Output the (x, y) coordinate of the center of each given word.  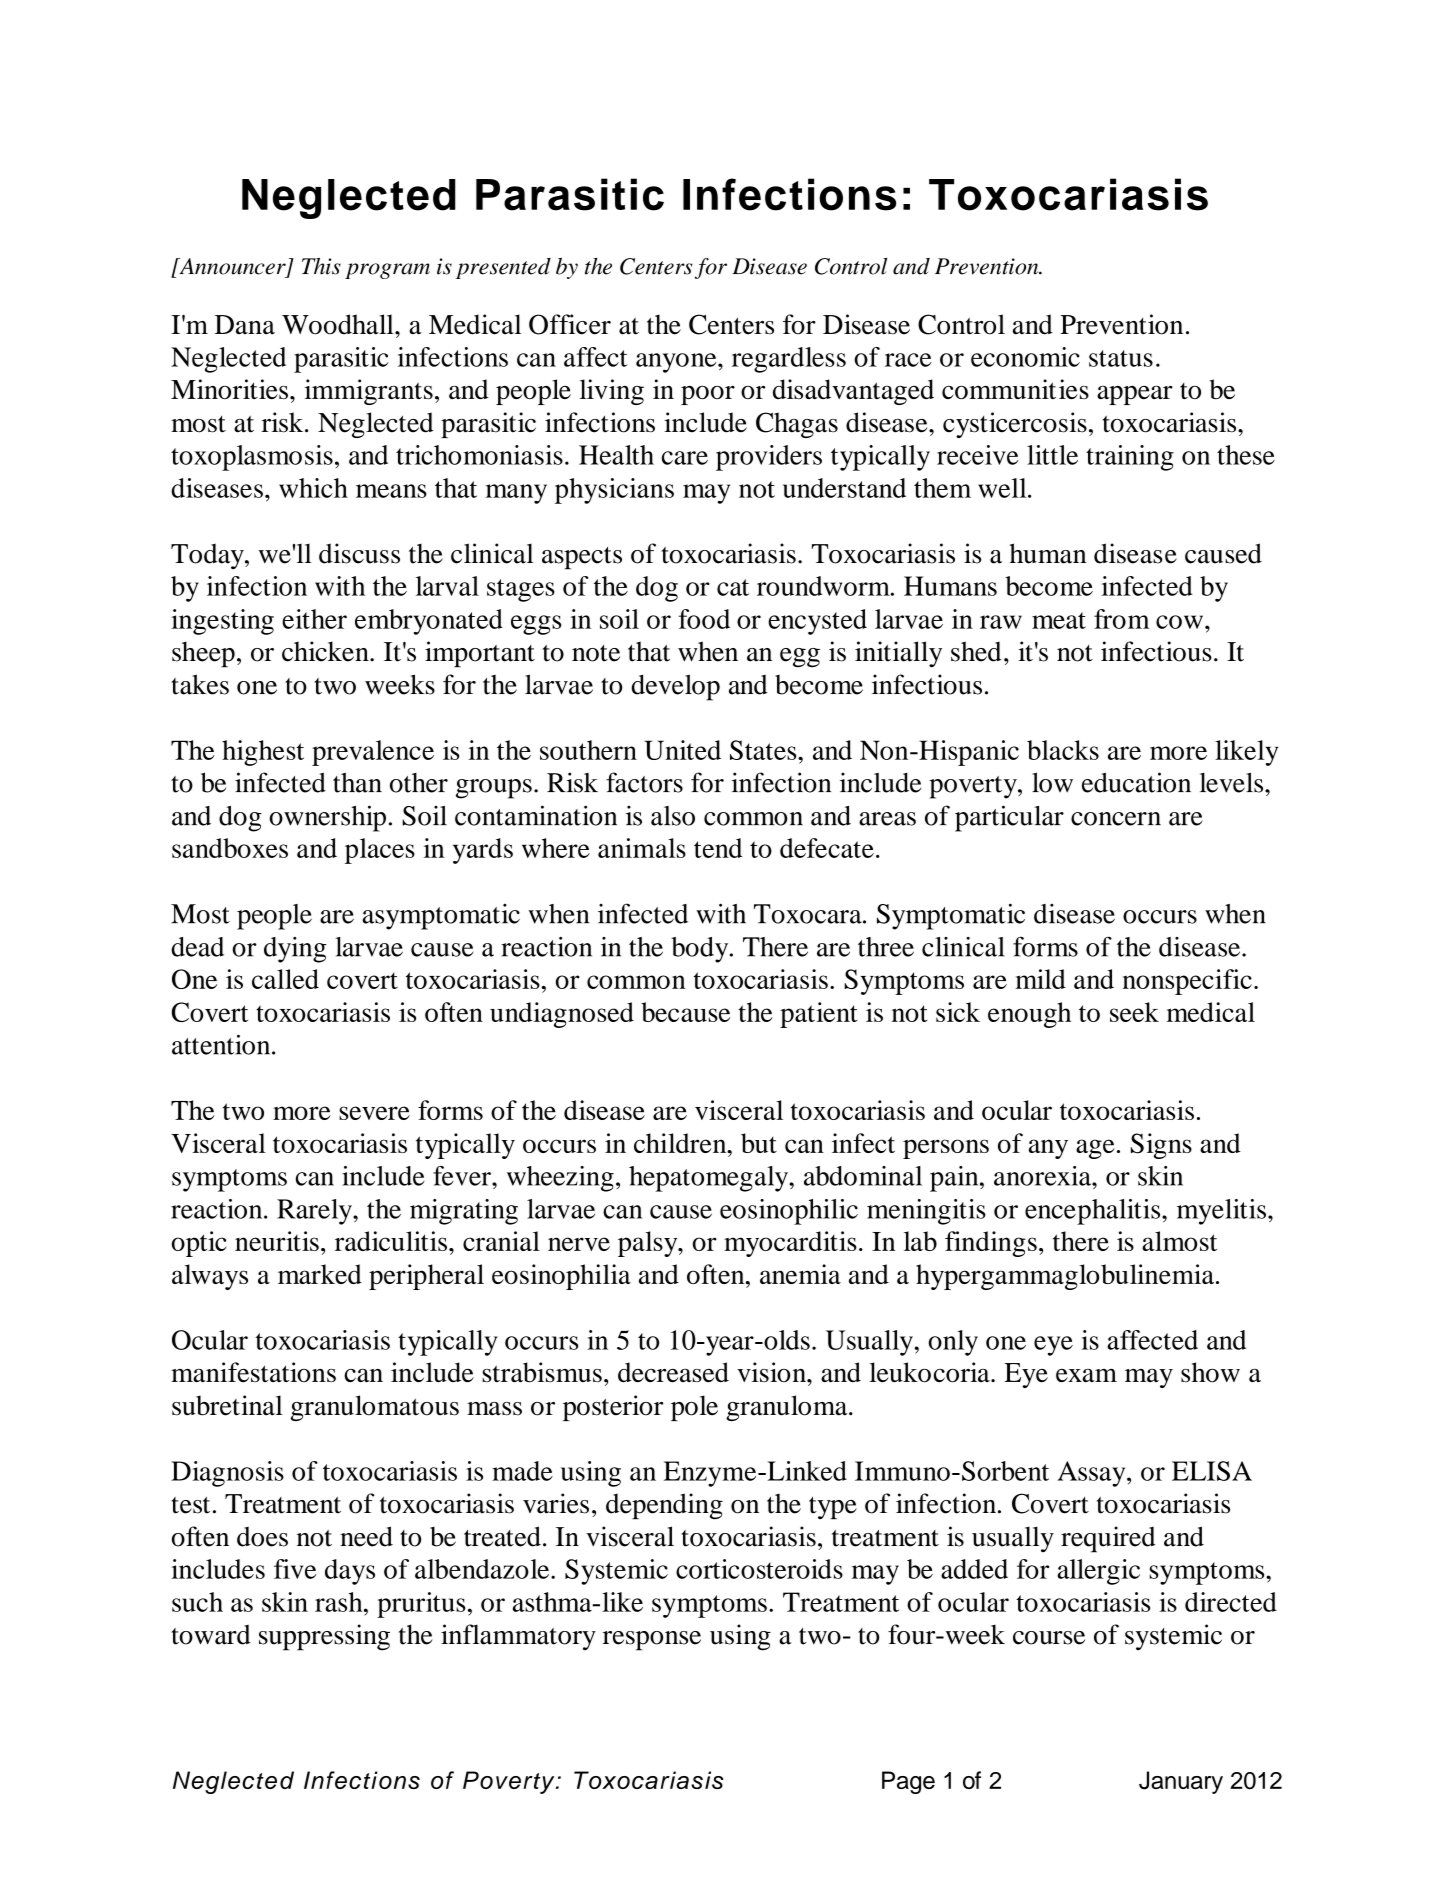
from (1122, 619)
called (285, 979)
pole (694, 1408)
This (321, 266)
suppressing (324, 1637)
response (652, 1641)
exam (1086, 1376)
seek (1134, 1012)
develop (676, 687)
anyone (677, 363)
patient (819, 1015)
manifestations (253, 1372)
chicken (326, 651)
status (1121, 358)
